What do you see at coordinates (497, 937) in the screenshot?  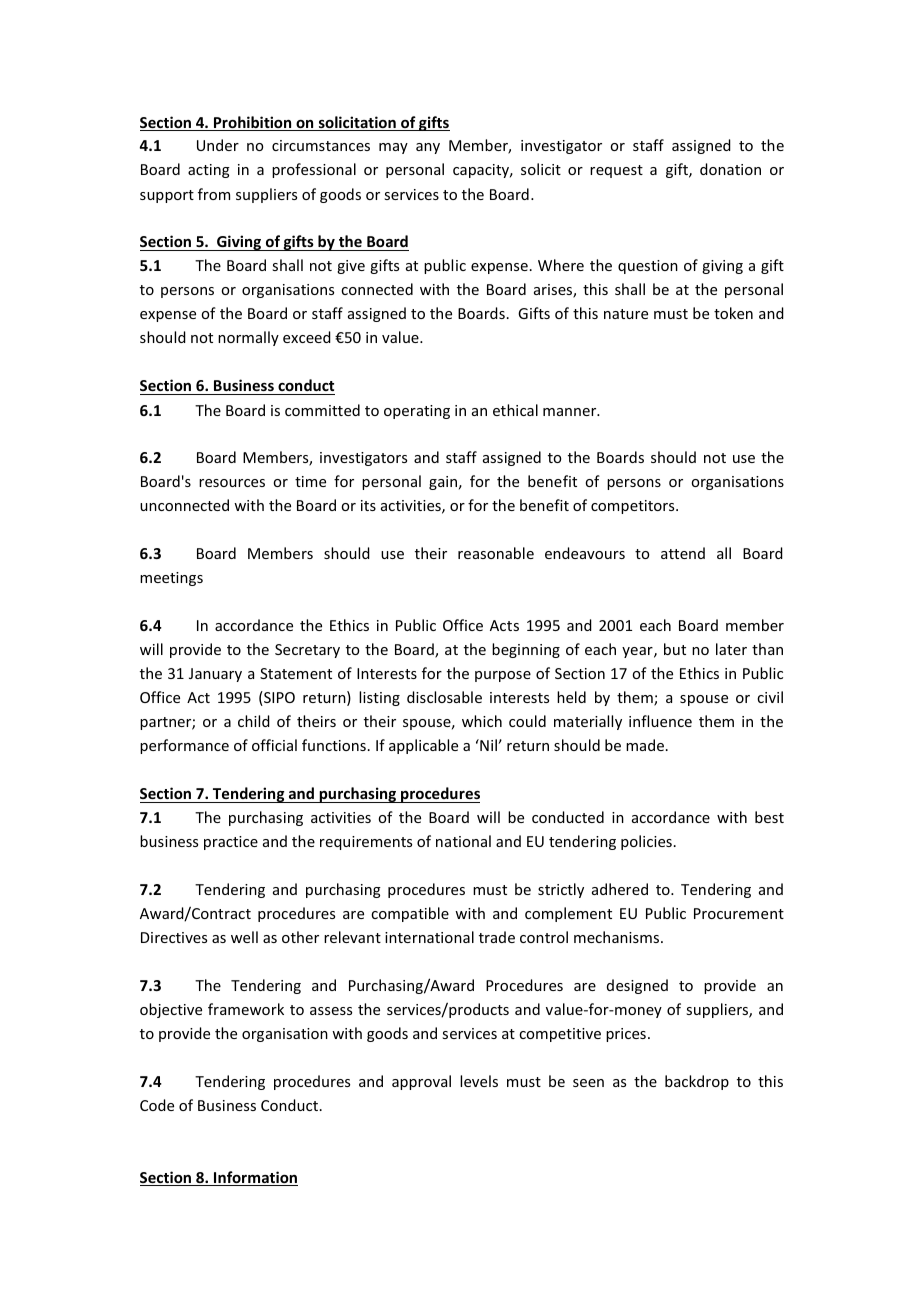 I see `trade` at bounding box center [497, 937].
